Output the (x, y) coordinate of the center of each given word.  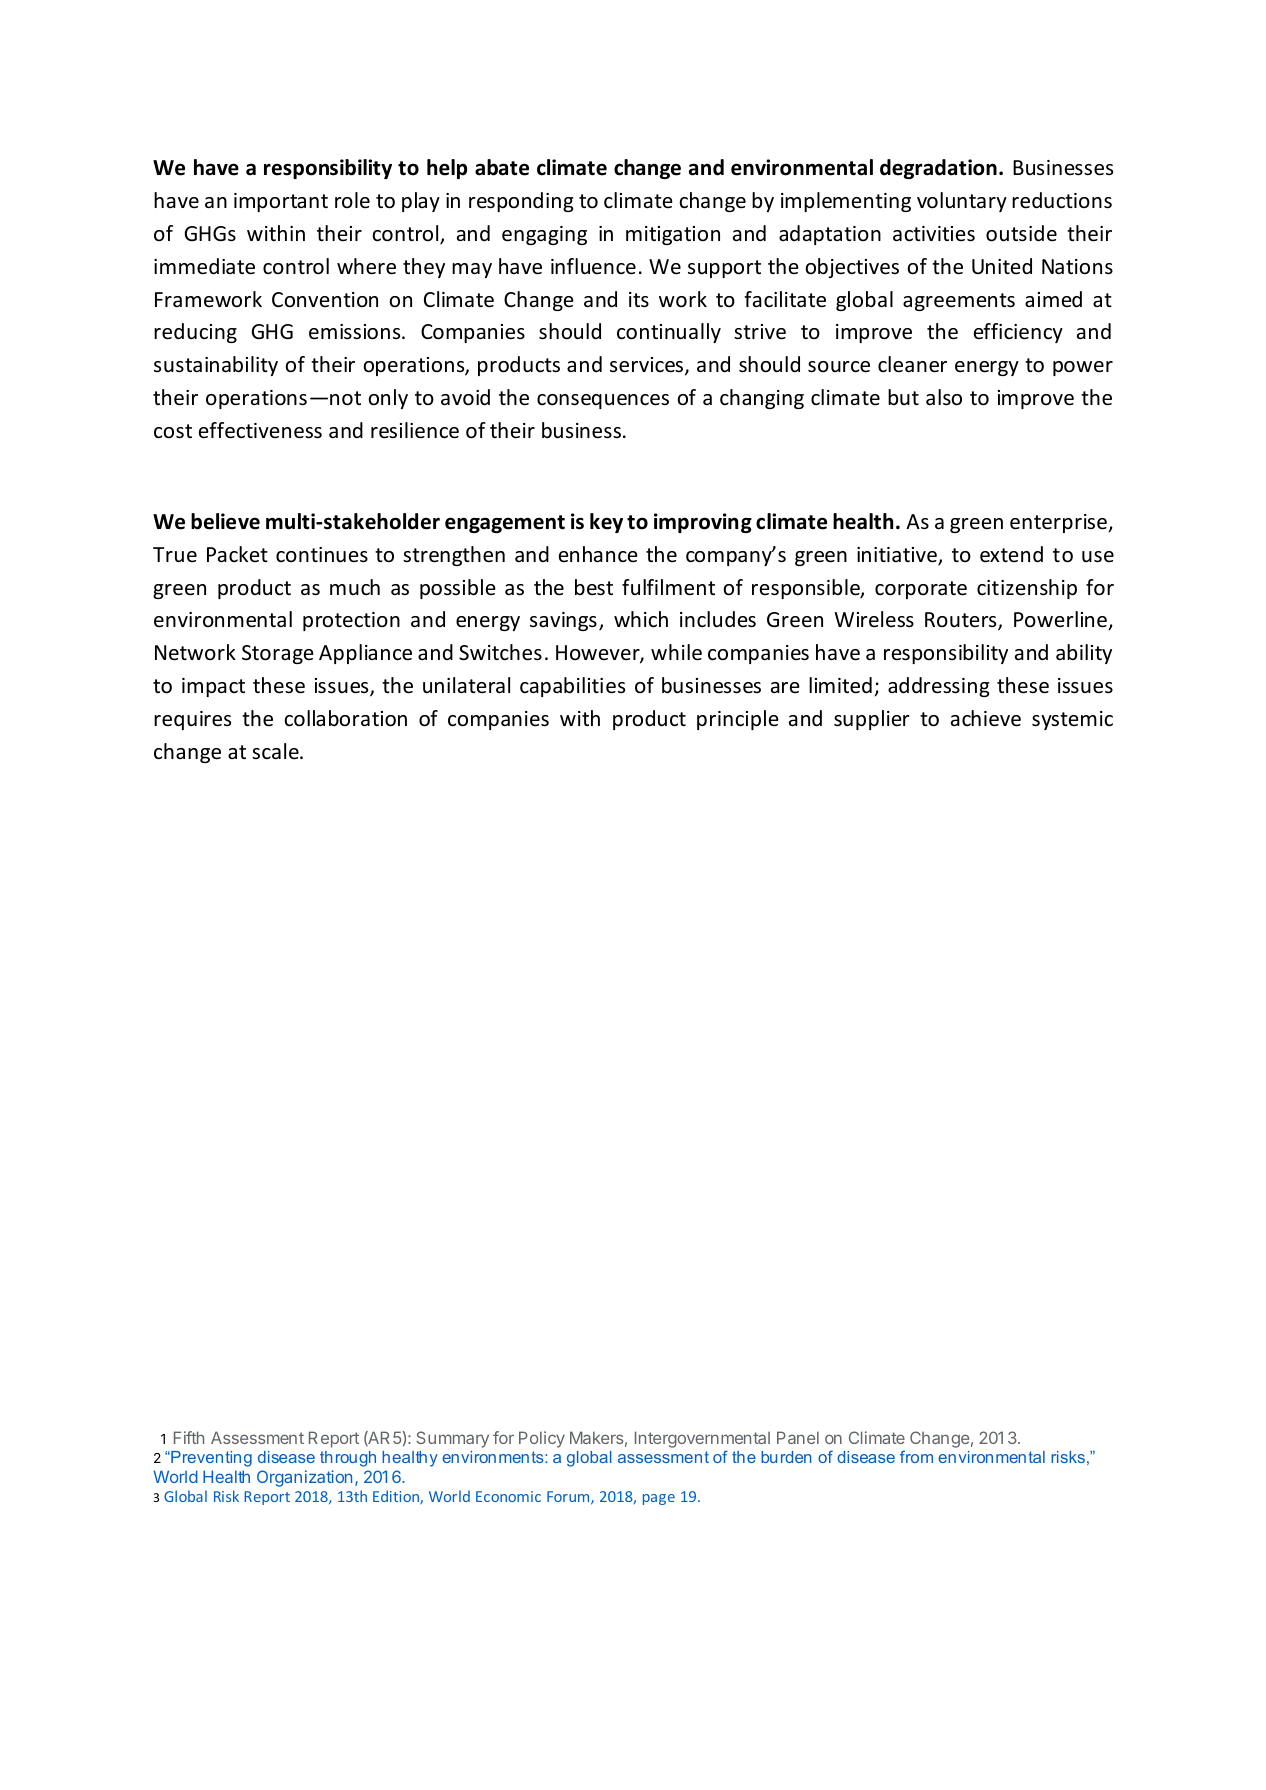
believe (225, 521)
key (606, 523)
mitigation (673, 235)
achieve (986, 718)
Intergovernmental (702, 1441)
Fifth (189, 1437)
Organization (304, 1478)
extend (1011, 554)
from (916, 1456)
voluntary (962, 202)
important (281, 202)
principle (738, 720)
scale (276, 751)
